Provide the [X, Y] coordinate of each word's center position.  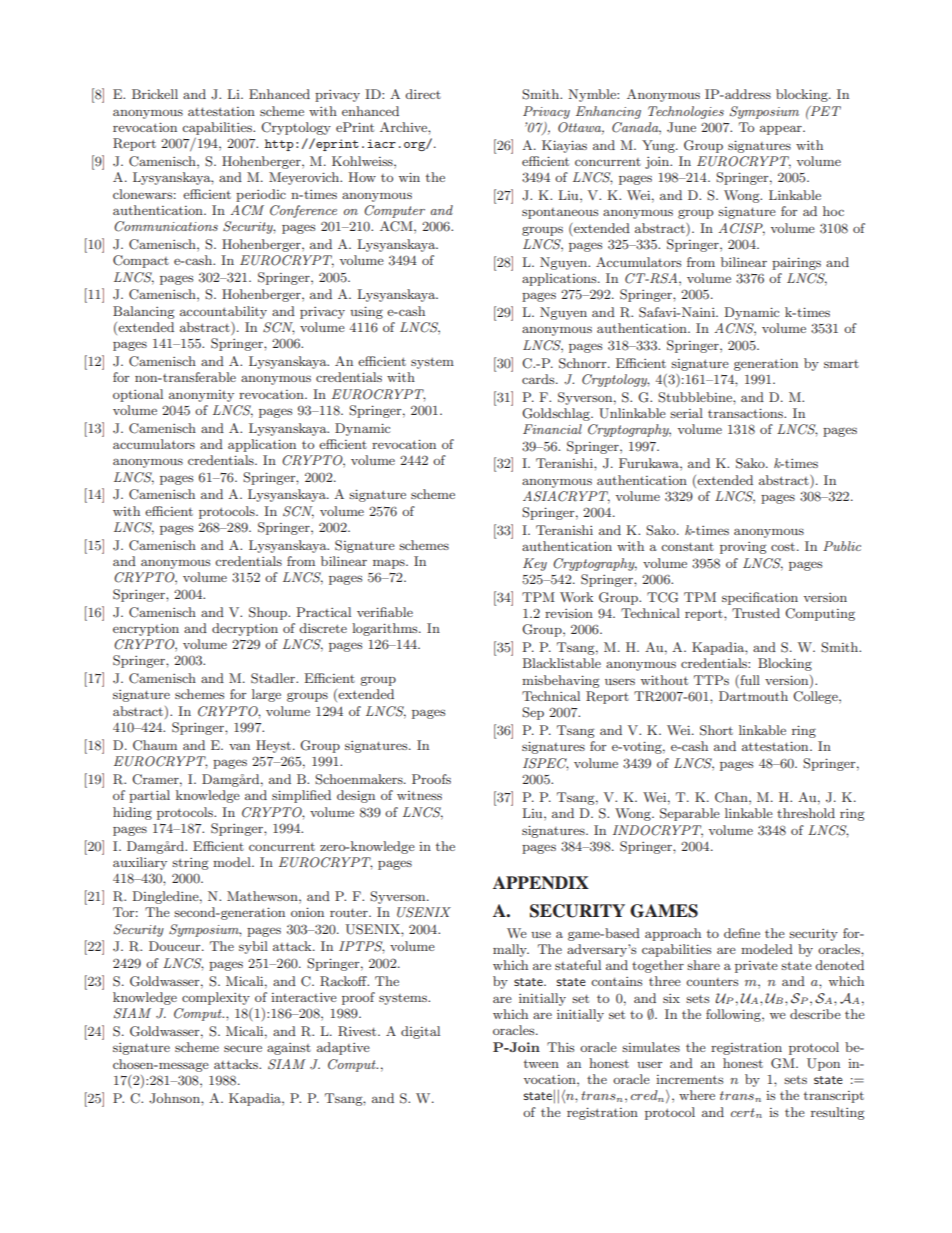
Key [535, 564]
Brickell [155, 94]
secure [243, 1048]
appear [782, 130]
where [697, 1095]
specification [760, 598]
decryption [245, 629]
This [560, 1047]
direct [423, 94]
